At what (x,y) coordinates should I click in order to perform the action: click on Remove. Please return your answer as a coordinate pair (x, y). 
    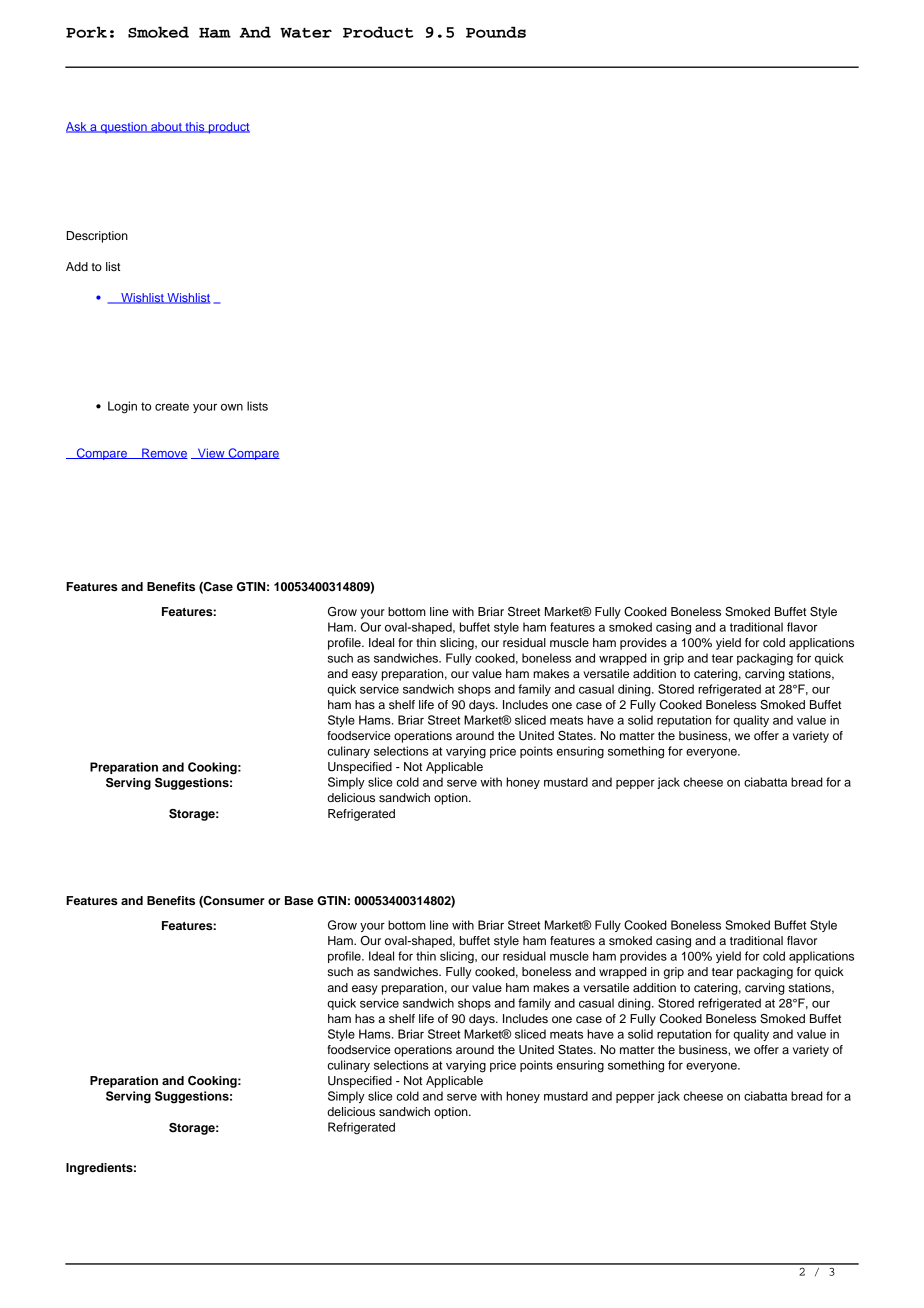
    Looking at the image, I should click on (164, 453).
